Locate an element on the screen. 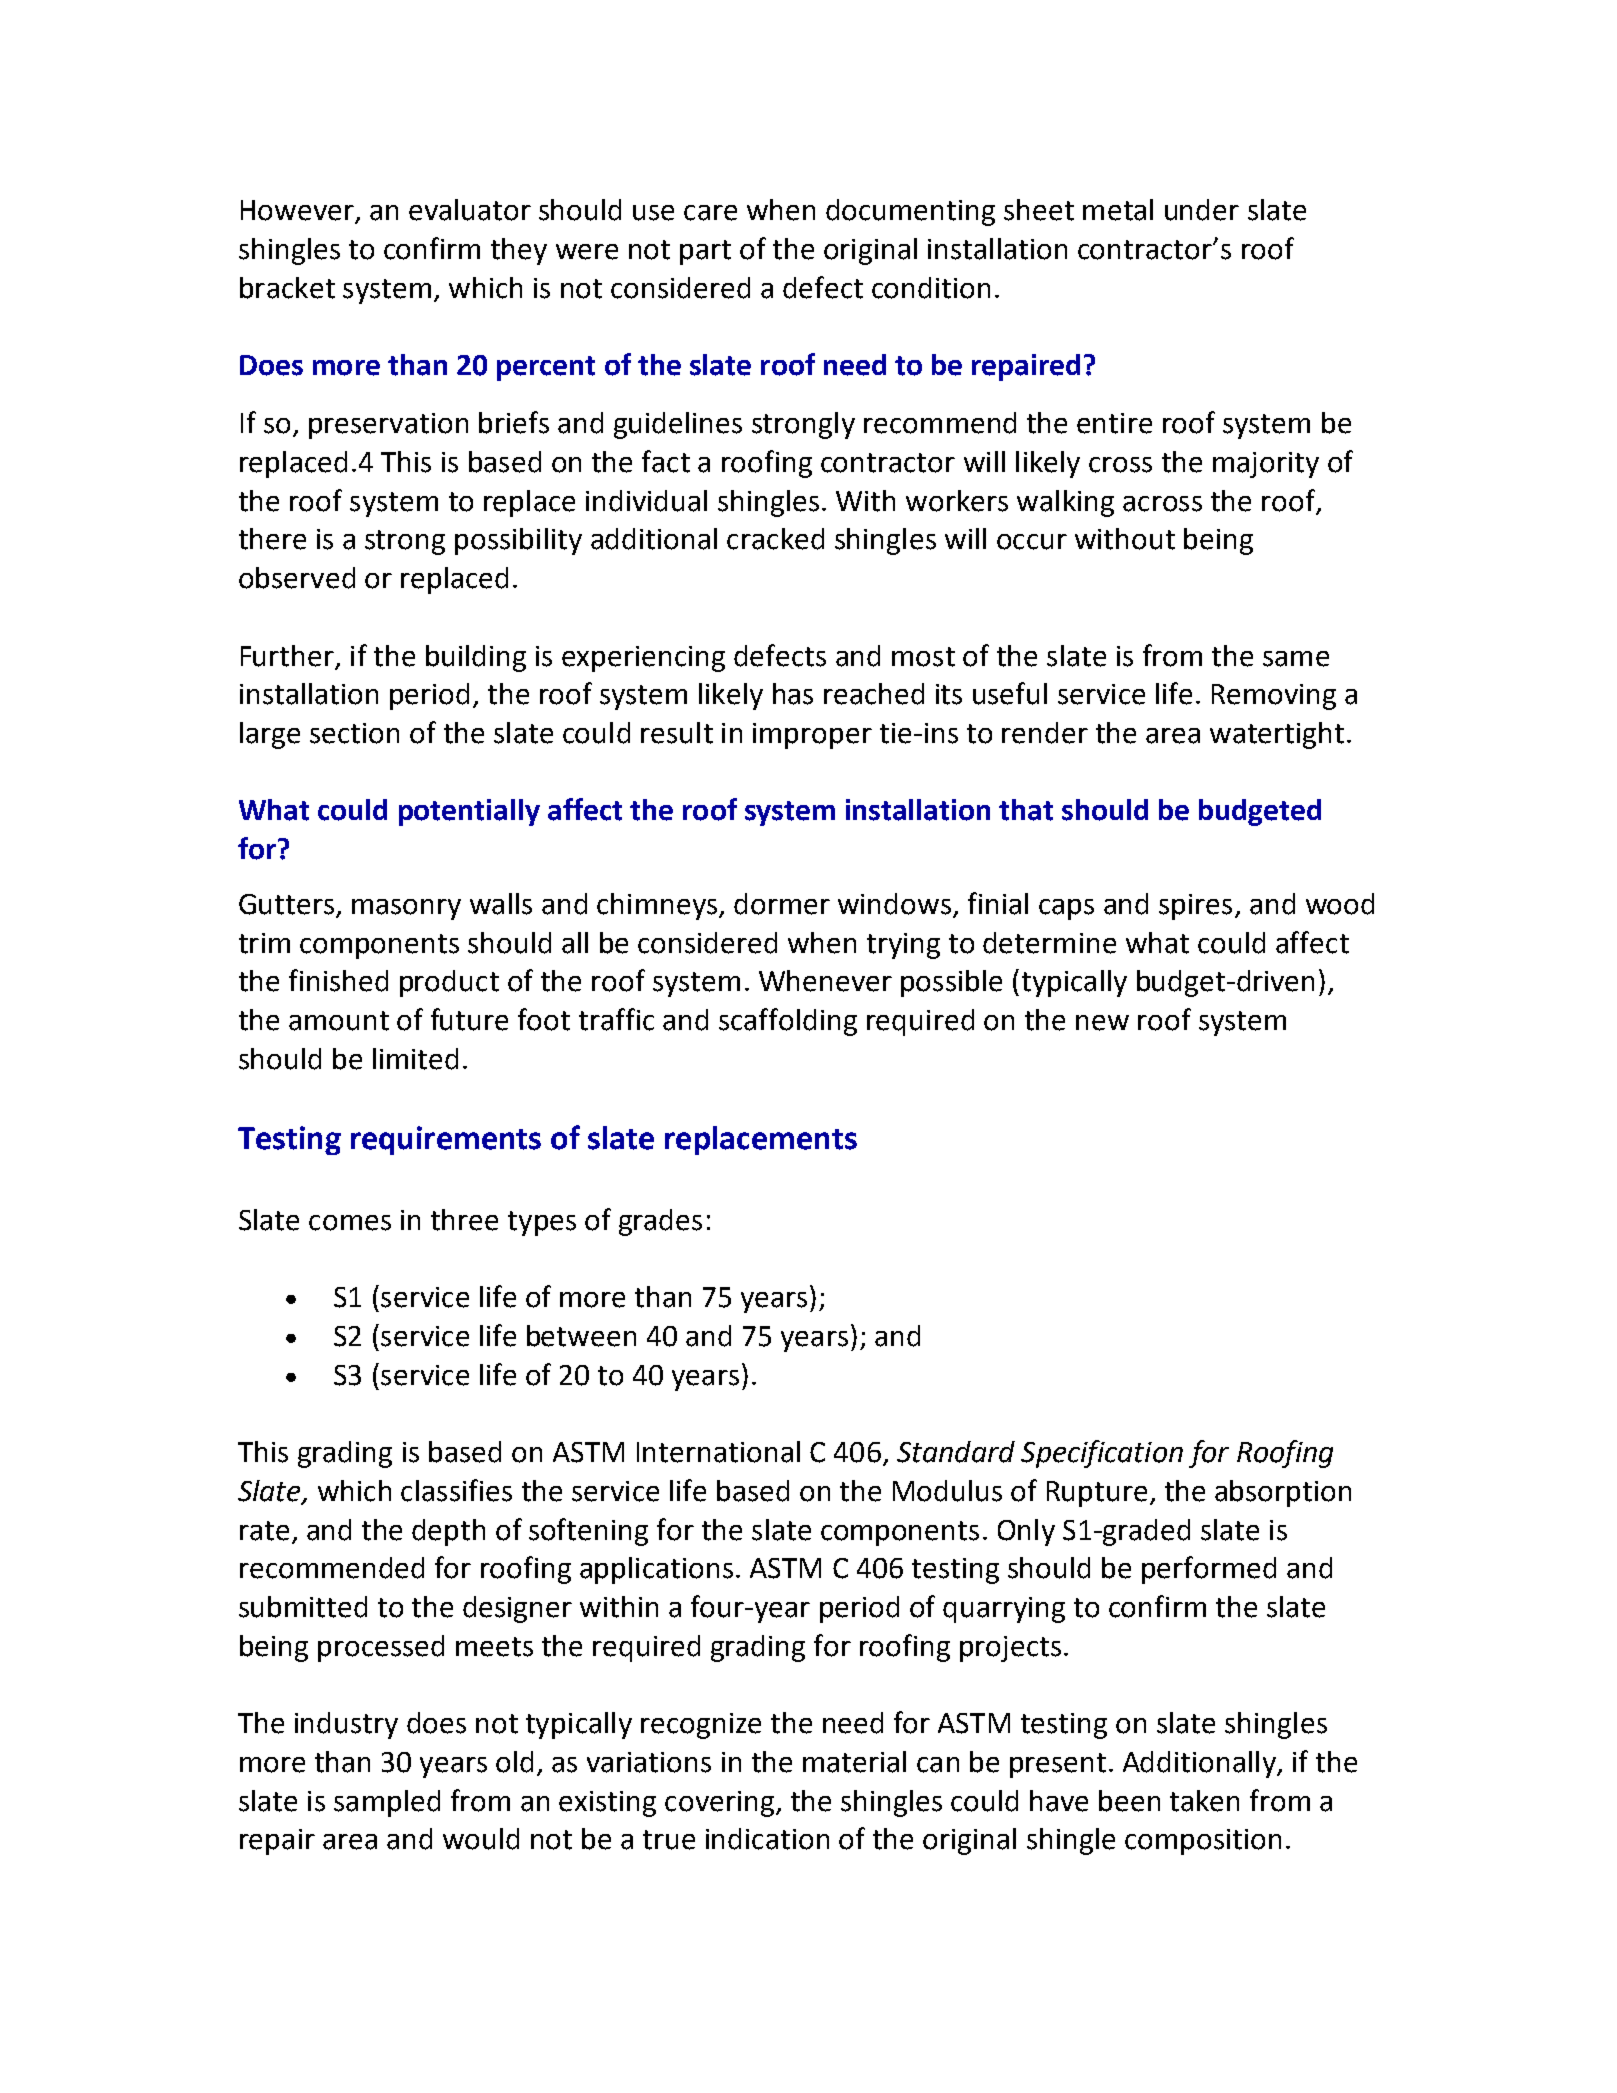 Image resolution: width=1617 pixels, height=2093 pixels. material is located at coordinates (854, 1762).
